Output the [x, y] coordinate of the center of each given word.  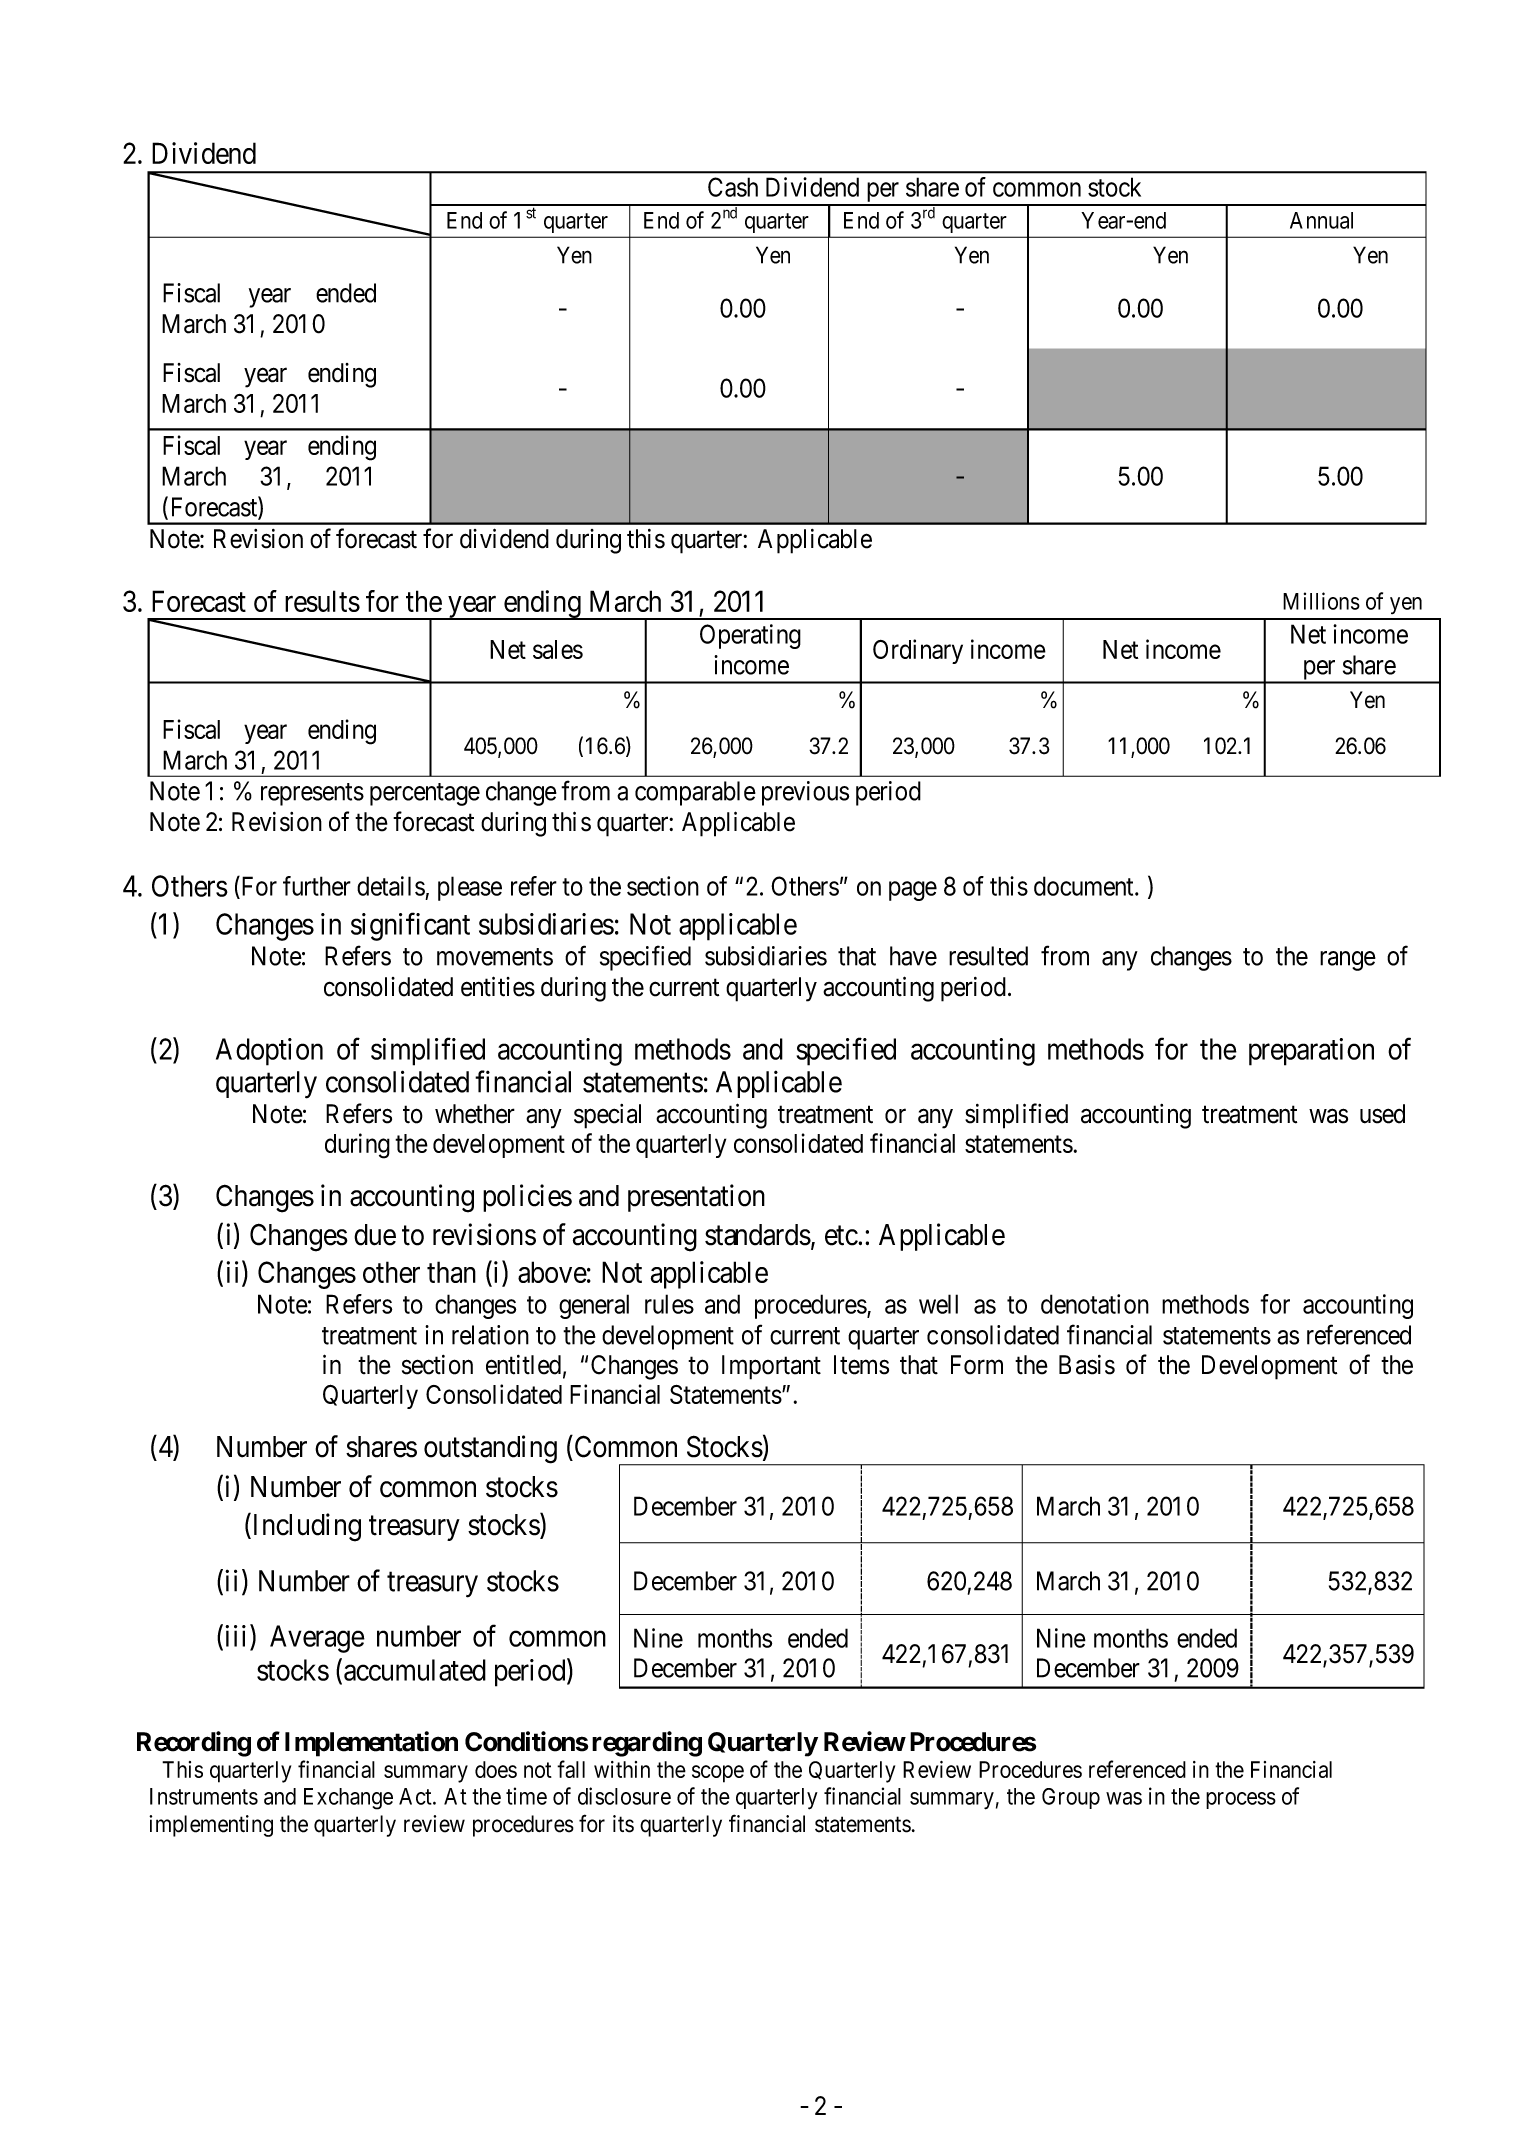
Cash [733, 187]
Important [771, 1367]
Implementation [371, 1744]
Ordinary [918, 651]
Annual [1321, 220]
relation [490, 1335]
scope [718, 1774]
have [913, 956]
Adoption [269, 1052]
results [322, 601]
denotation [1095, 1304]
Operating [750, 636]
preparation [1311, 1052]
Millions [1321, 601]
